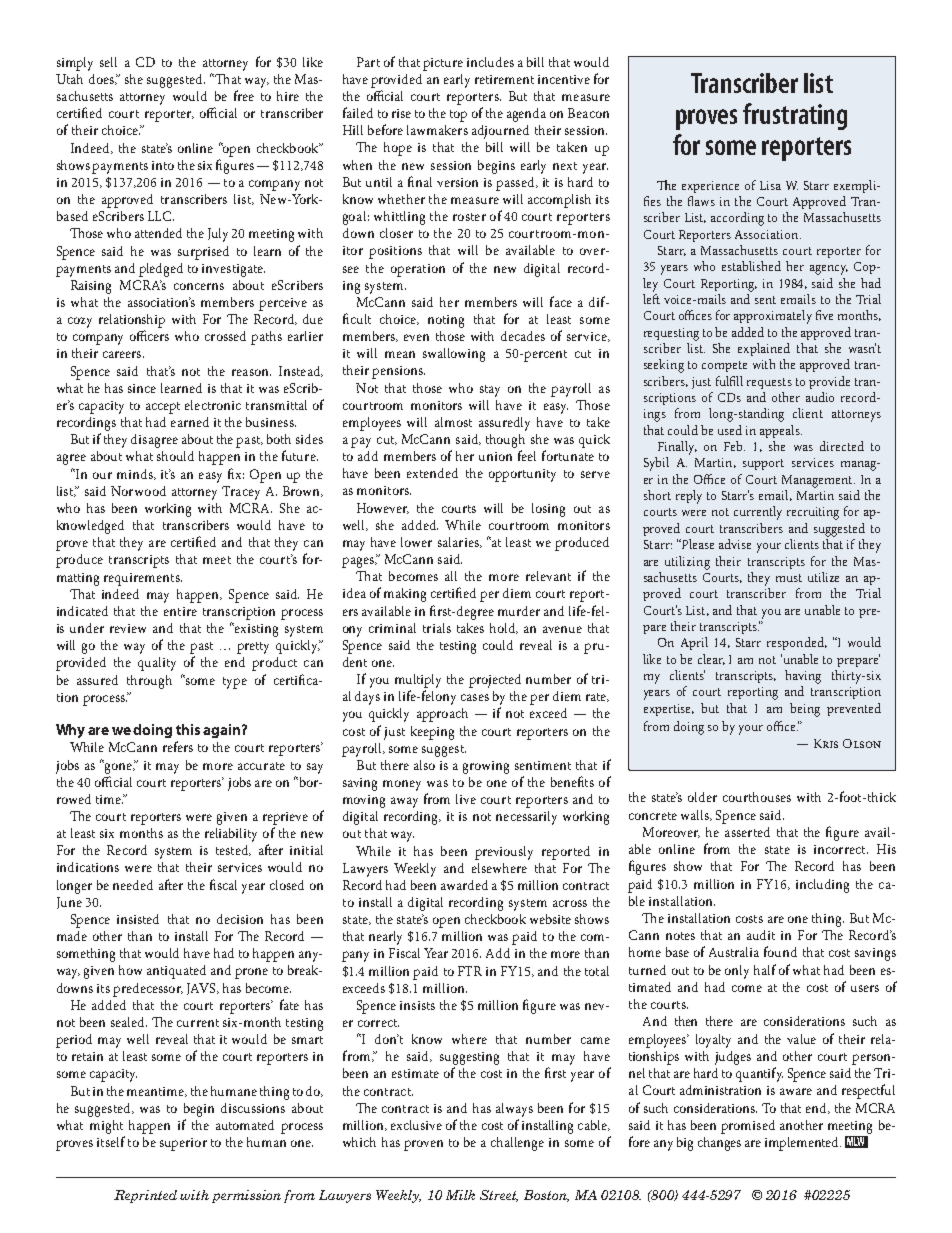 The image size is (952, 1233). Describe the element at coordinates (432, 733) in the image. I see `keeping` at that location.
